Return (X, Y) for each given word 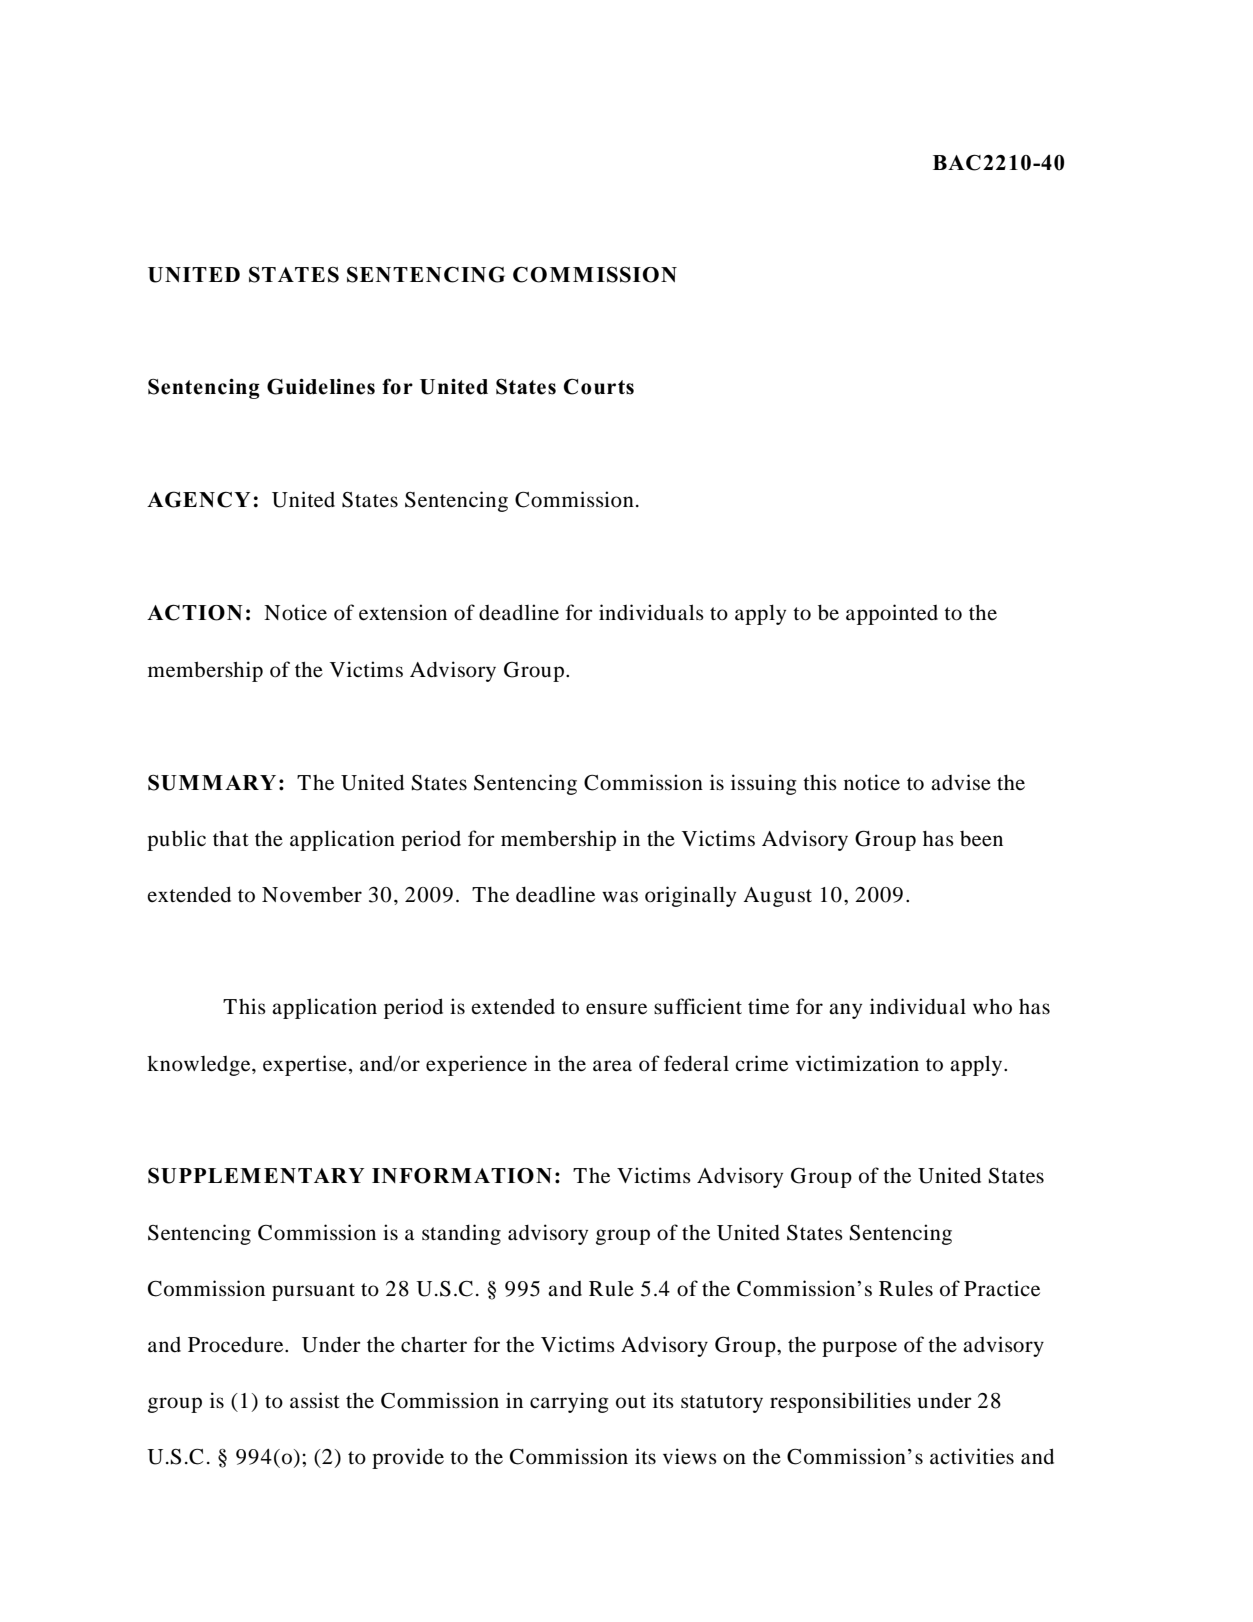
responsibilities (840, 1402)
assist (315, 1400)
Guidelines (321, 386)
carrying (569, 1402)
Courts (598, 387)
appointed (892, 614)
